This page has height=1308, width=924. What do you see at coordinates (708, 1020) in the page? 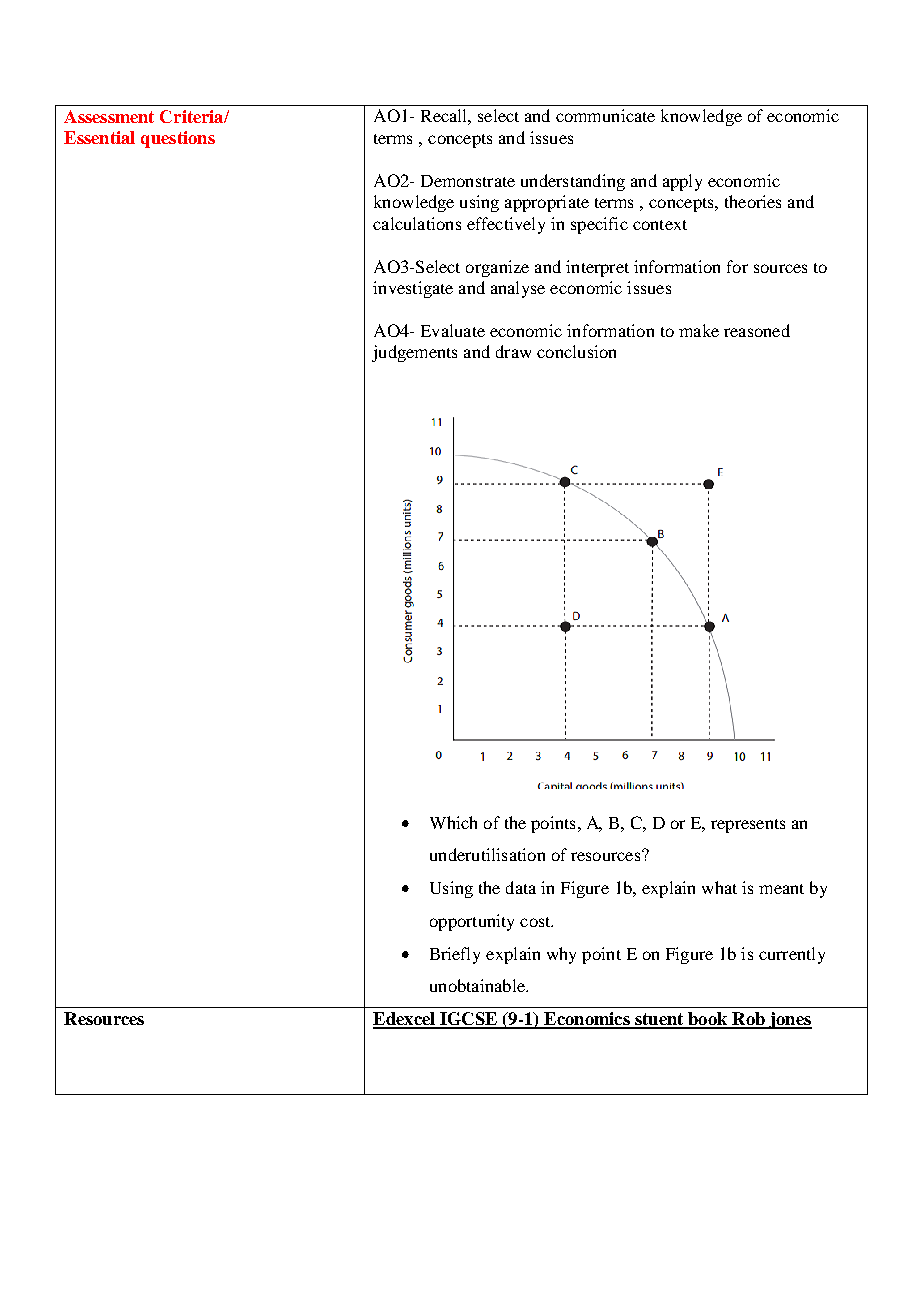
I see `book` at bounding box center [708, 1020].
